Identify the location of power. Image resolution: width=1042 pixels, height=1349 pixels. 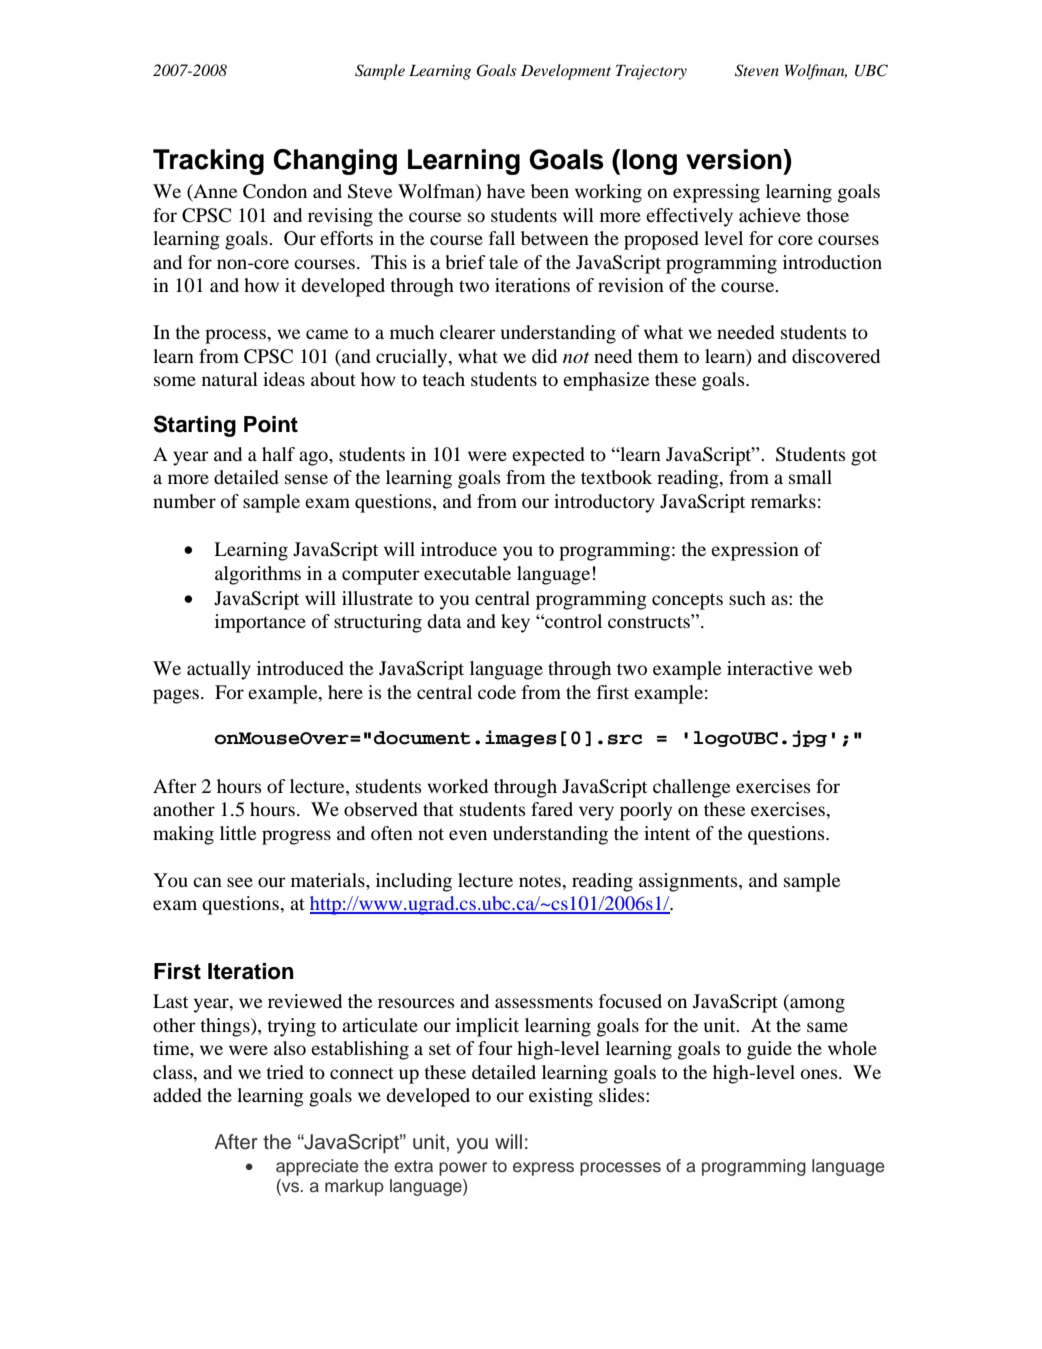
(463, 1169).
